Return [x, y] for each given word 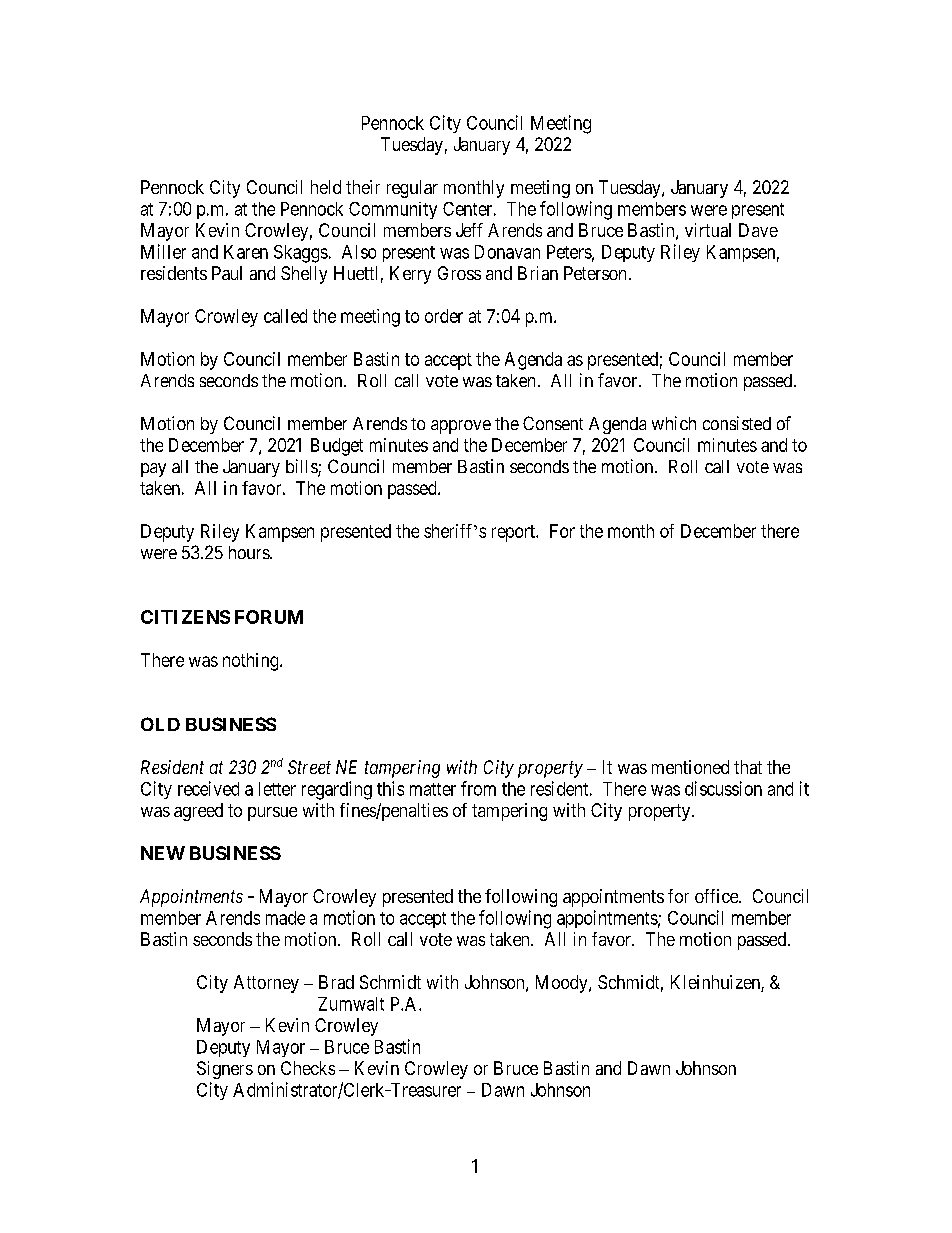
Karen [246, 252]
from [478, 788]
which [674, 423]
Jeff [469, 230]
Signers [225, 1070]
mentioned [690, 767]
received [208, 788]
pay [153, 470]
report [515, 533]
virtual [708, 230]
